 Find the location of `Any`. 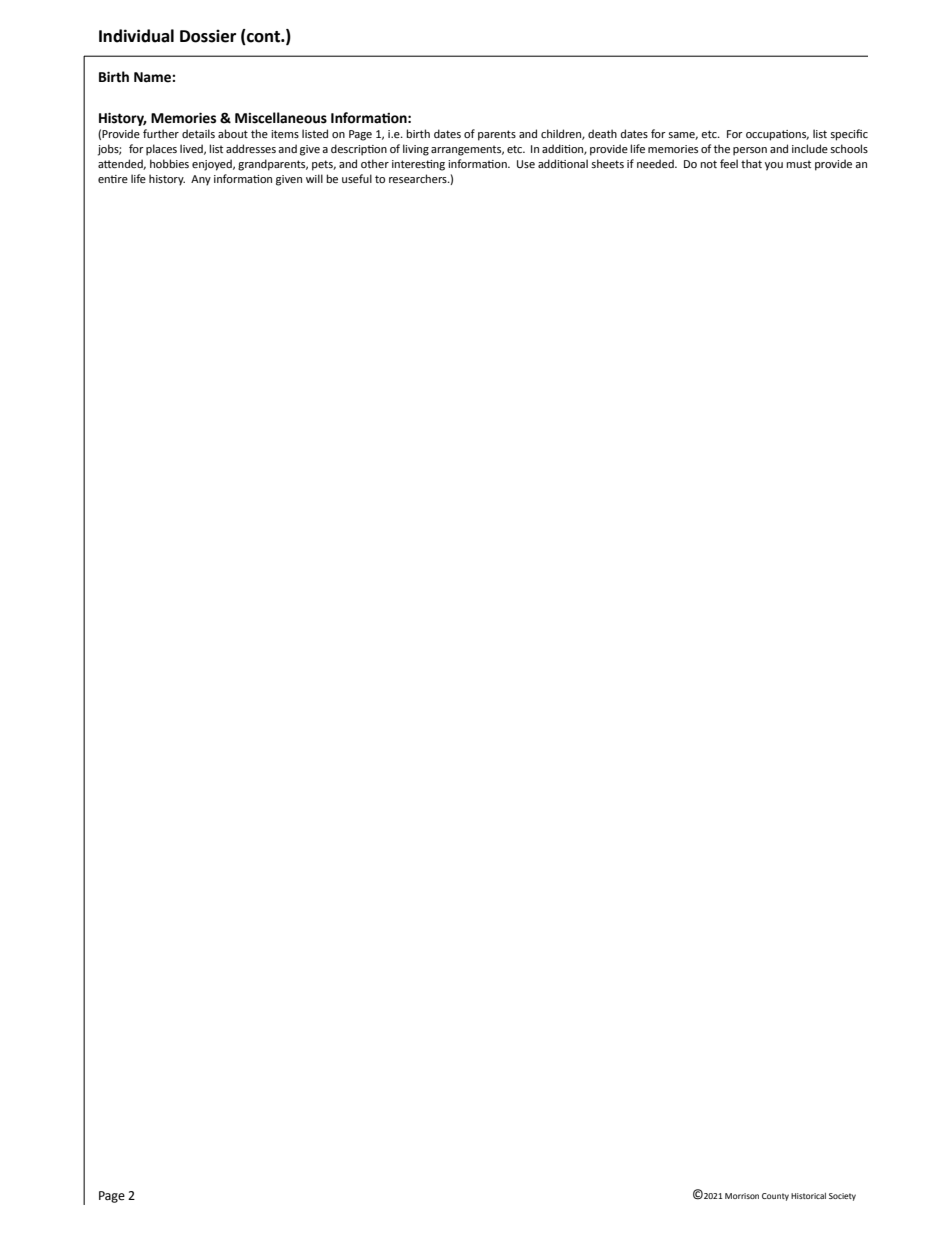

Any is located at coordinates (201, 180).
